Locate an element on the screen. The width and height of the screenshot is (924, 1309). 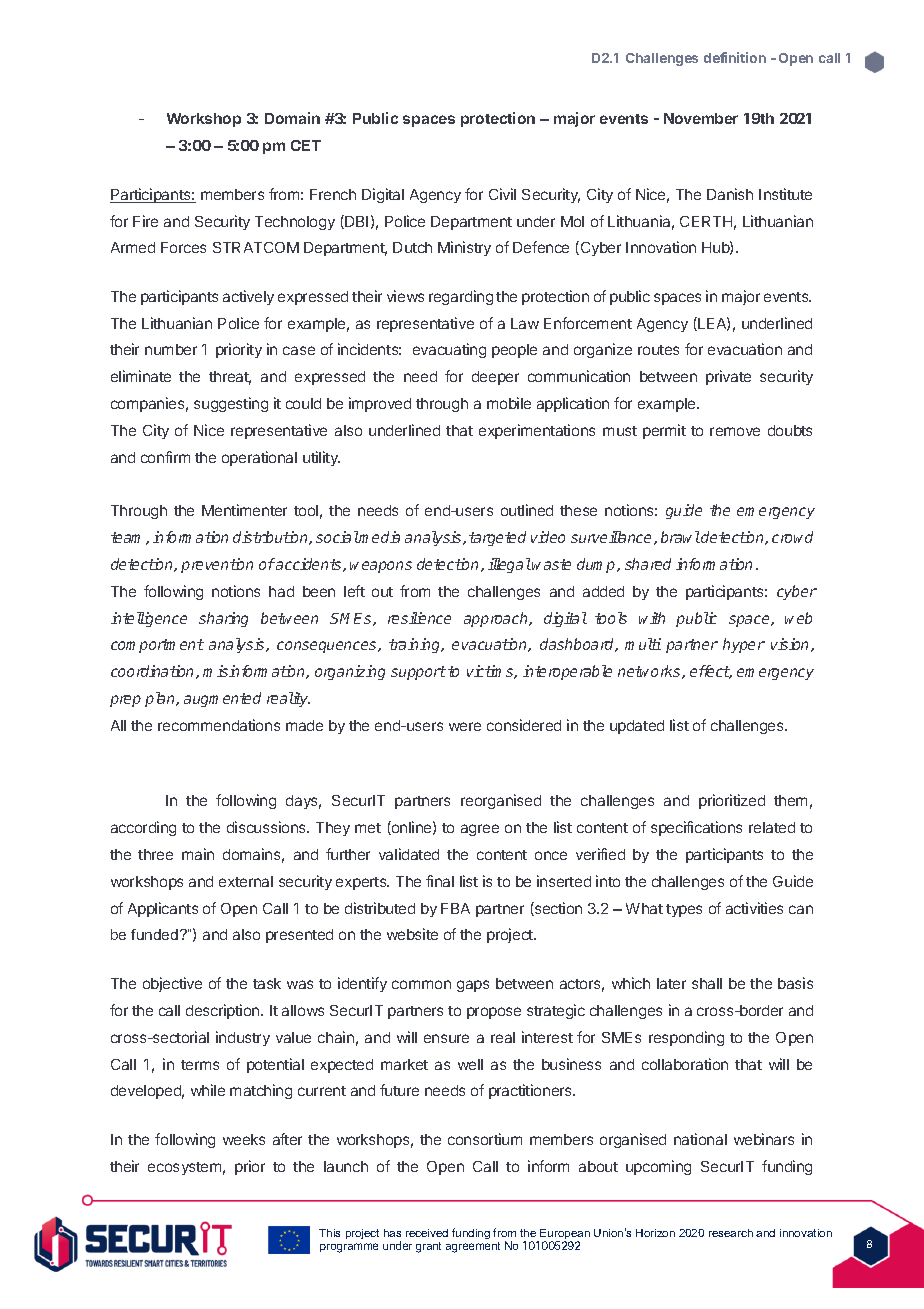
November is located at coordinates (701, 118).
